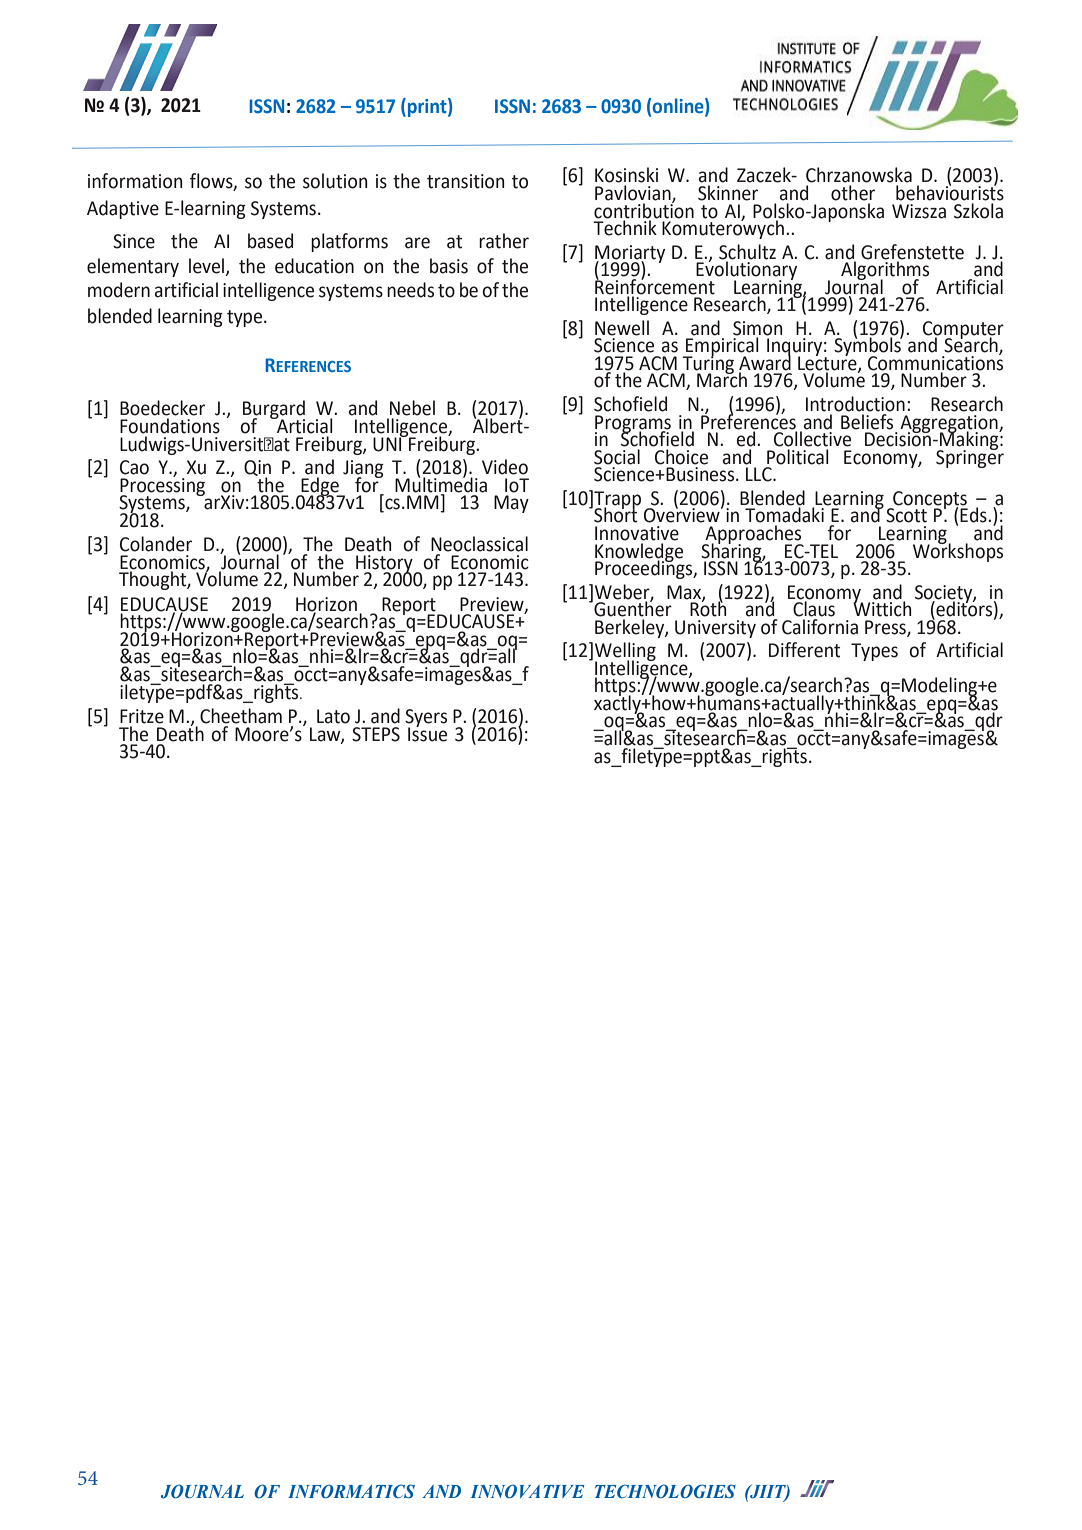 This screenshot has width=1082, height=1530. What do you see at coordinates (504, 241) in the screenshot?
I see `rather` at bounding box center [504, 241].
